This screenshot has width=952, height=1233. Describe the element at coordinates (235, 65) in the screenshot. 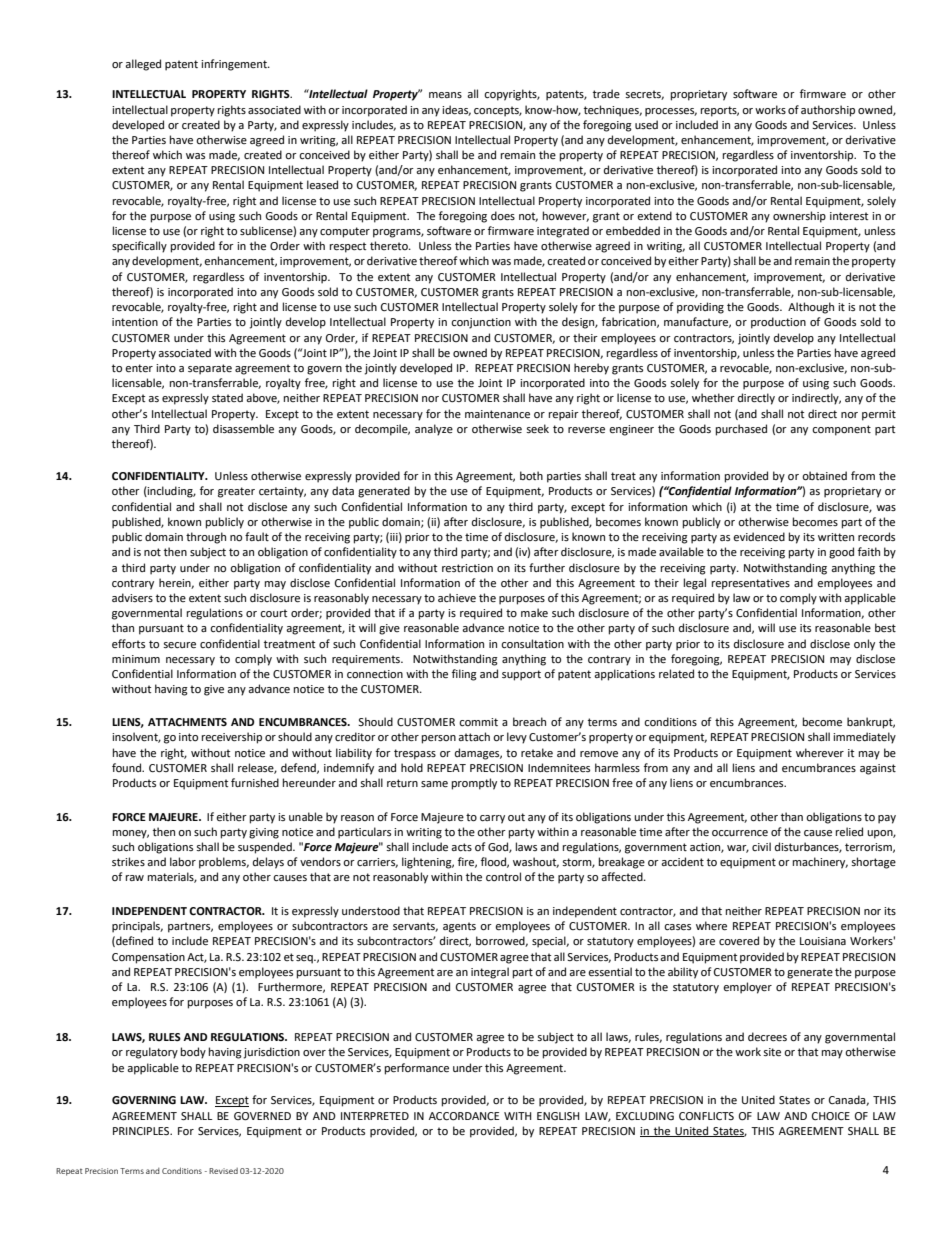

I see `infringement` at that location.
